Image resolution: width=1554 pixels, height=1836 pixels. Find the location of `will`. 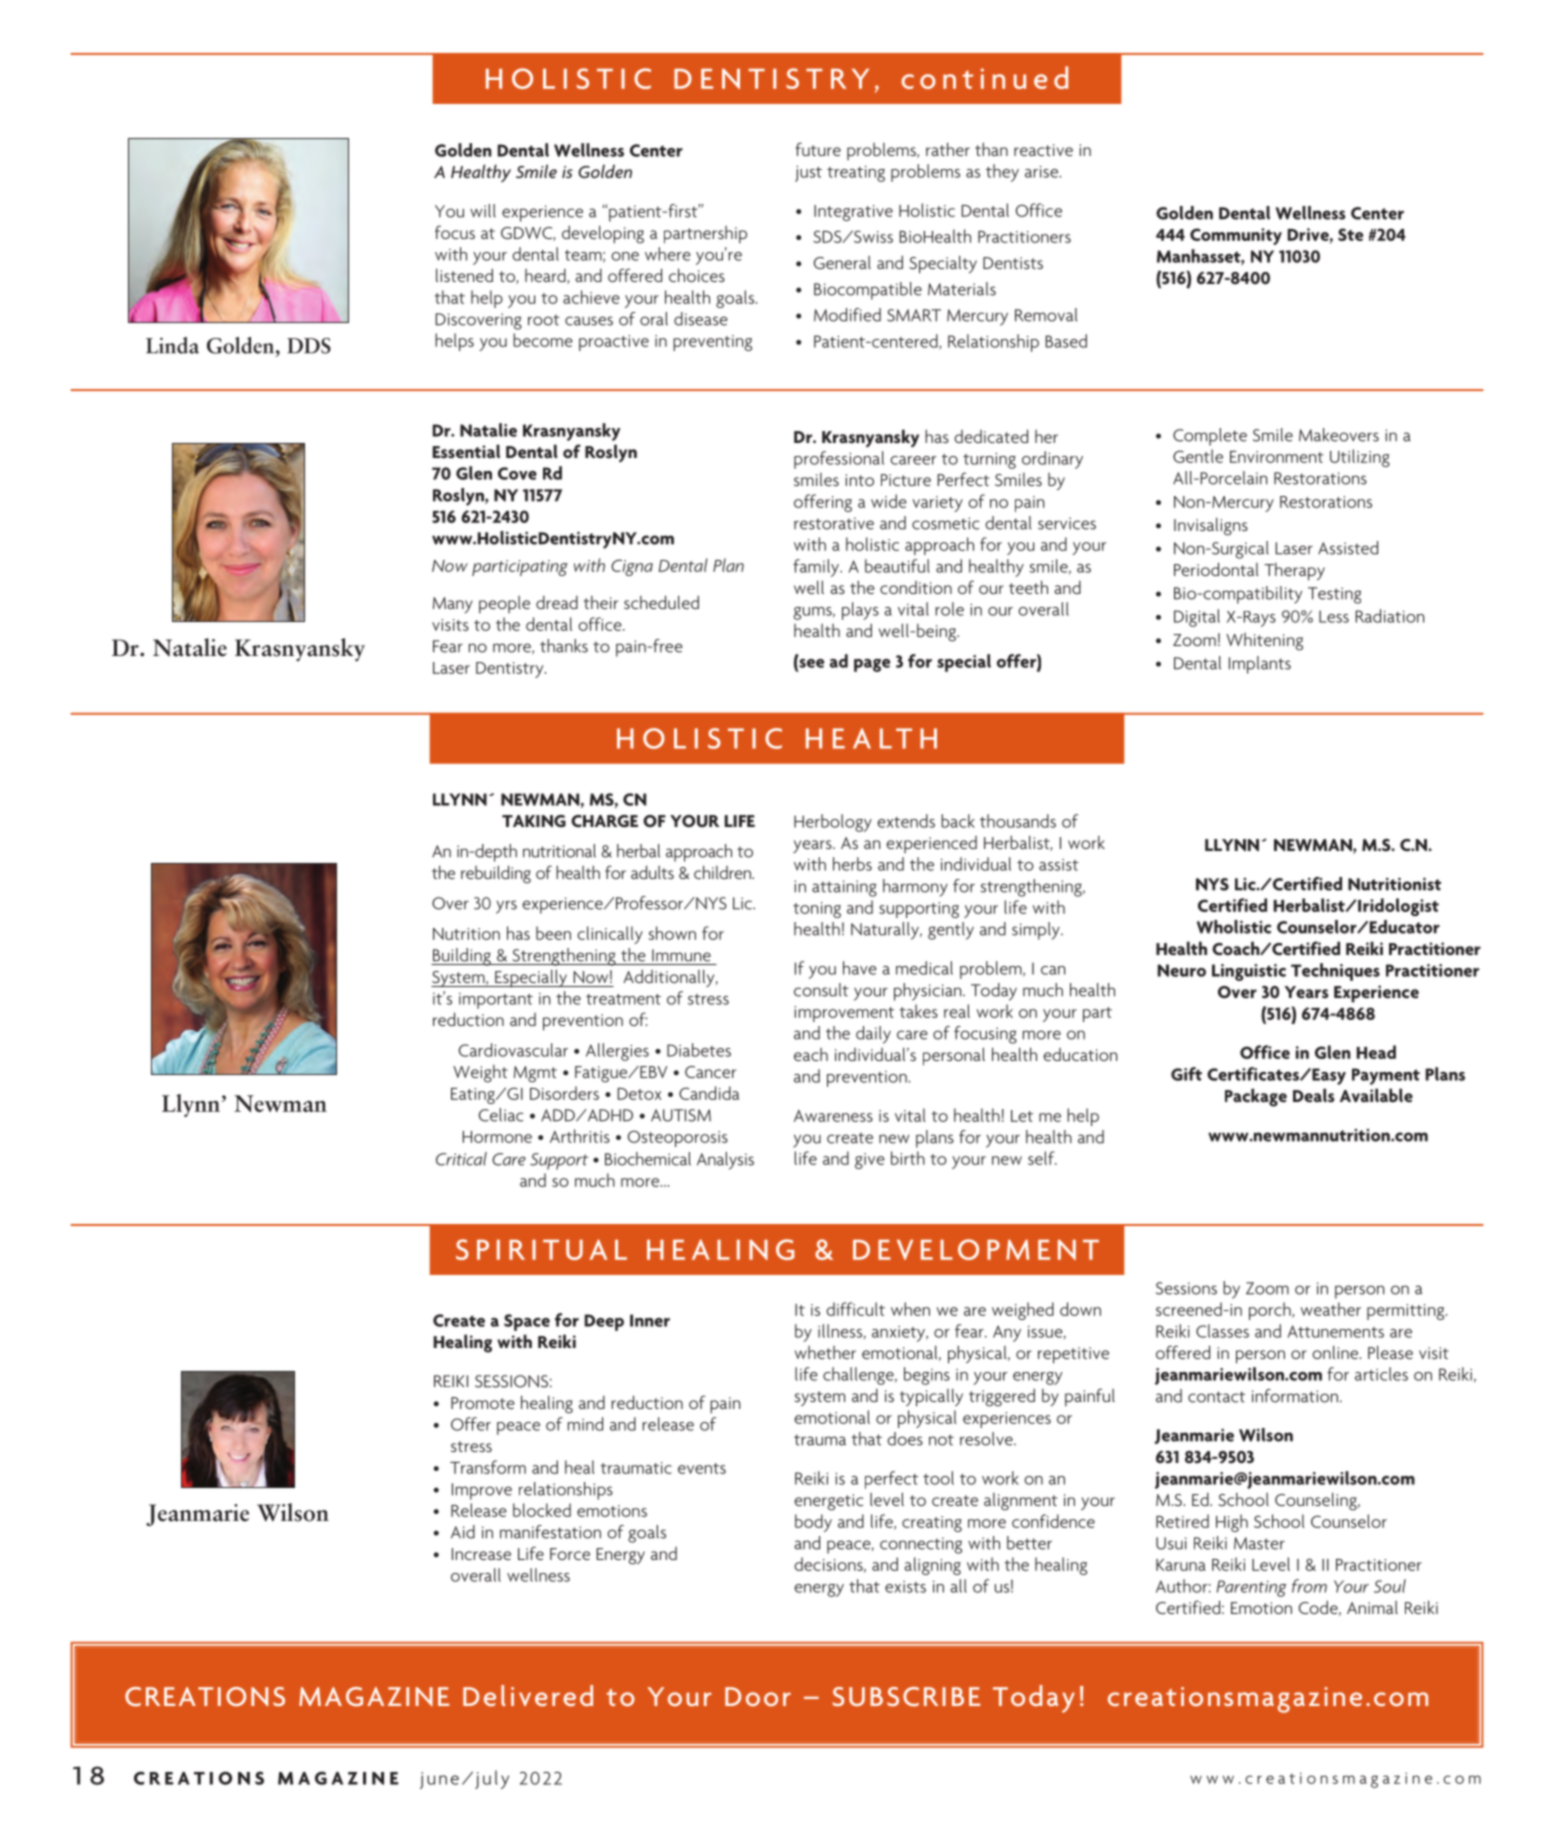

will is located at coordinates (483, 211).
